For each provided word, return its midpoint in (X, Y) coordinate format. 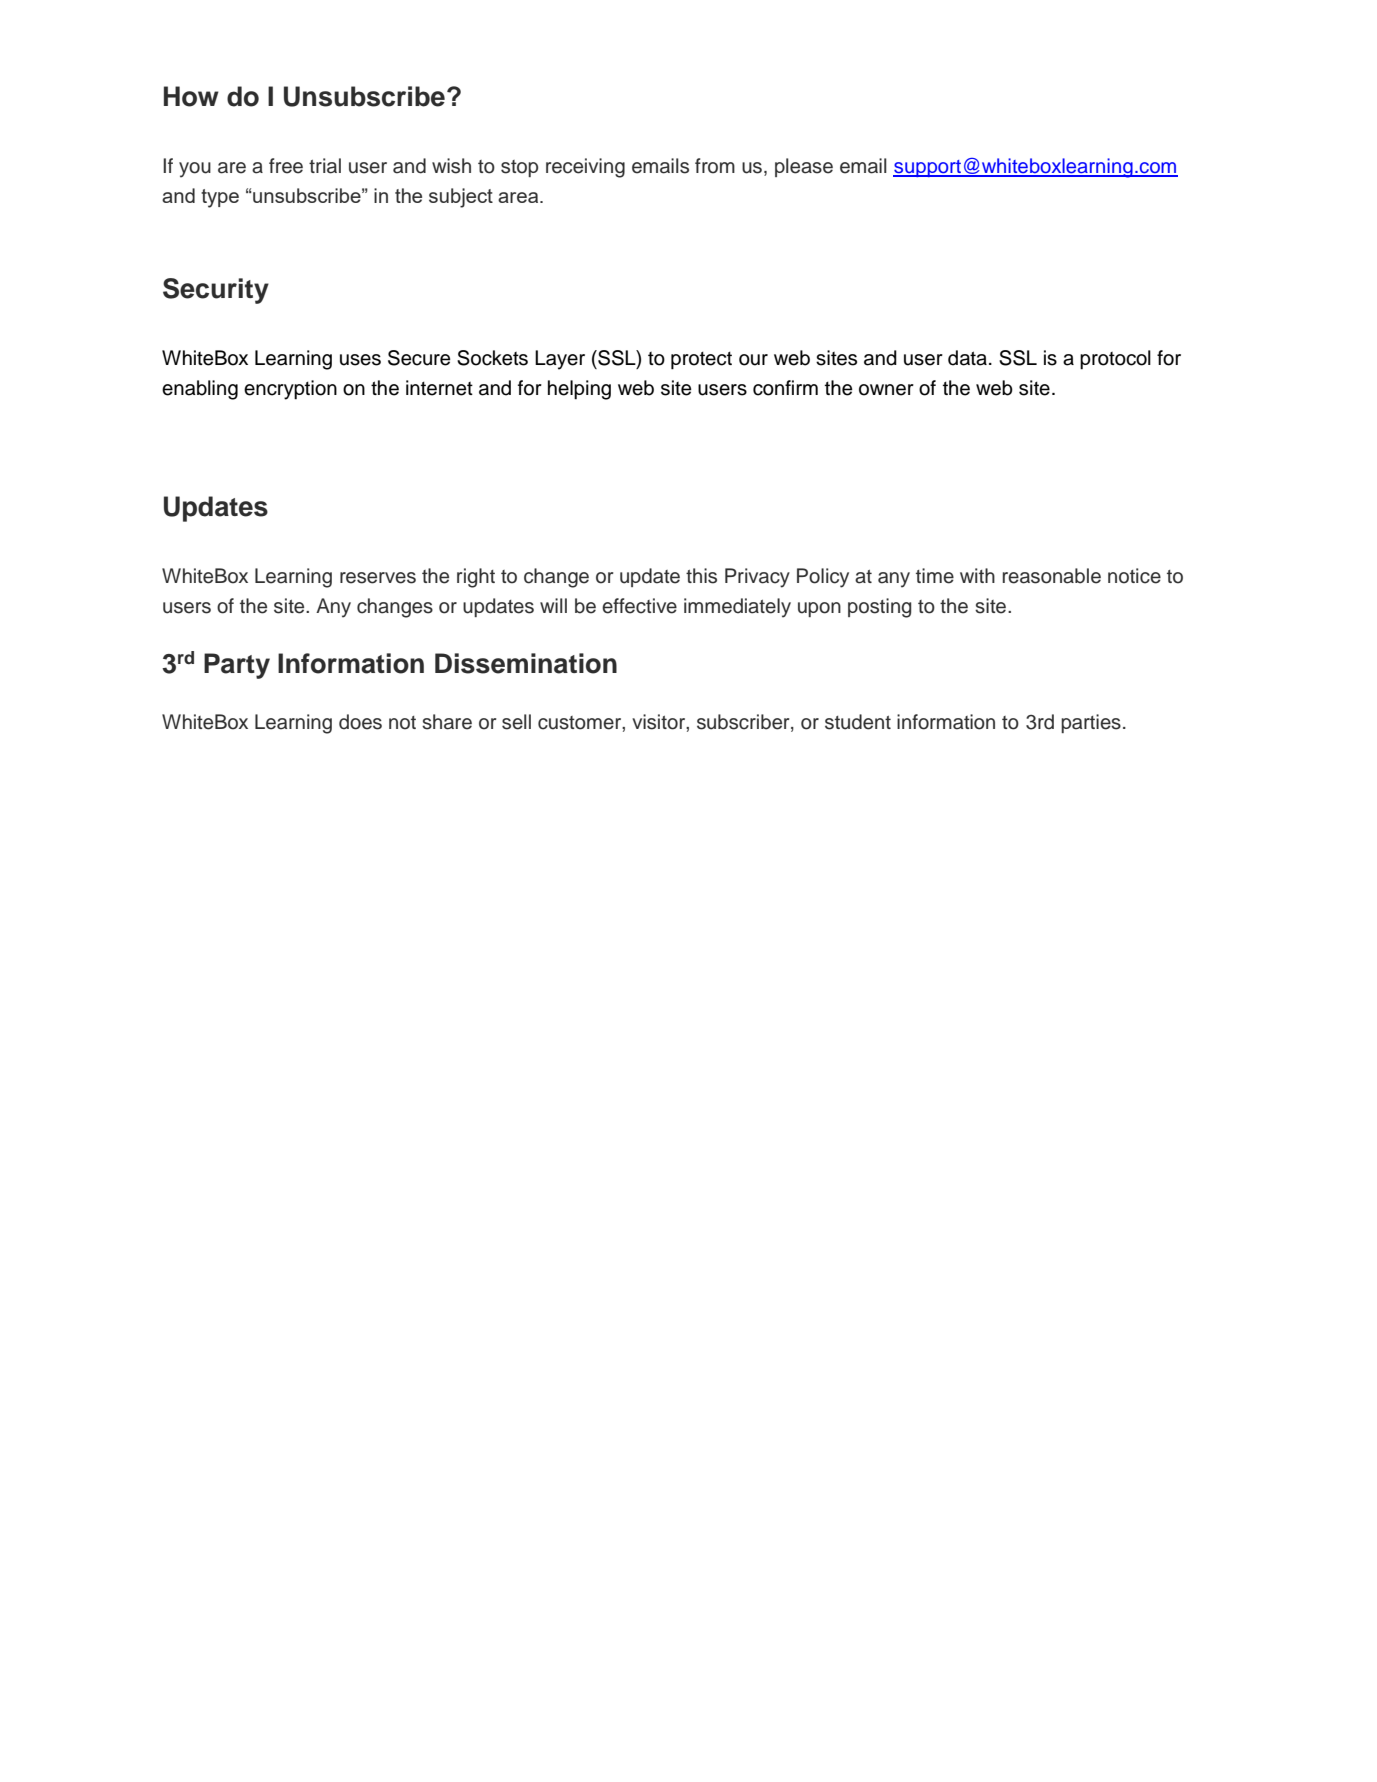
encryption (290, 390)
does (360, 722)
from (715, 166)
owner (886, 390)
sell (516, 722)
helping (579, 390)
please (804, 167)
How (191, 96)
